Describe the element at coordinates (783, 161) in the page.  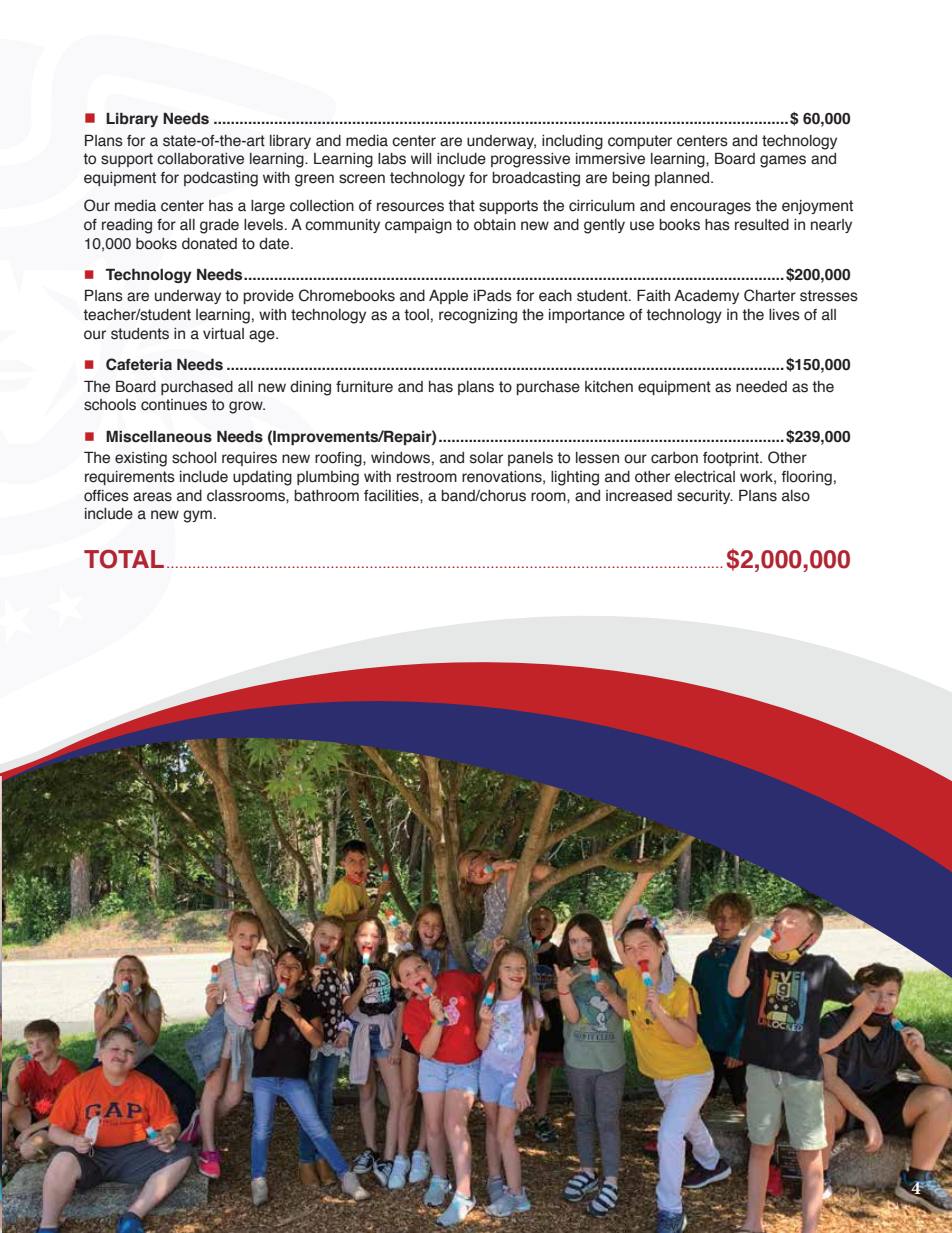
I see `games` at that location.
